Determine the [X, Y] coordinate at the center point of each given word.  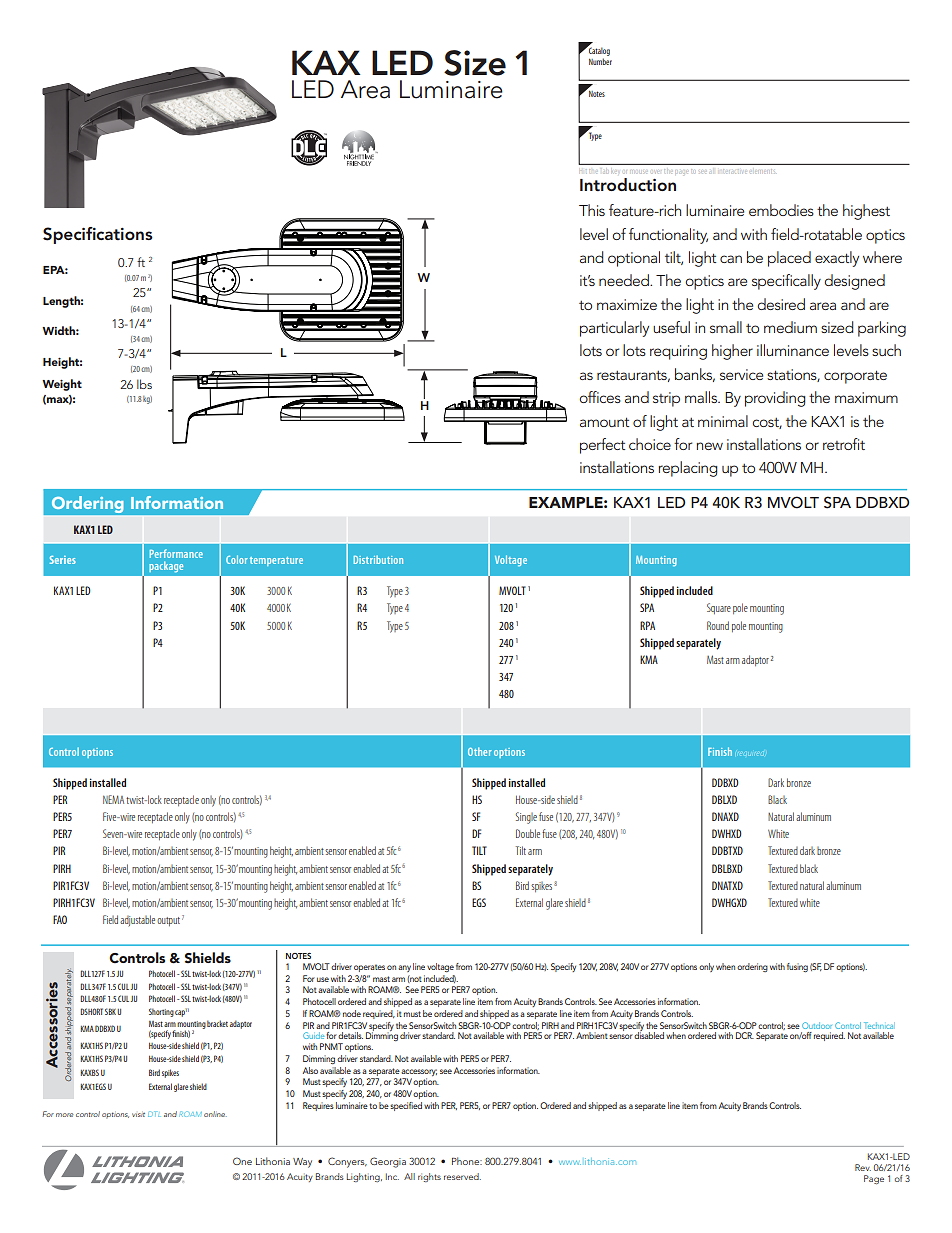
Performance [176, 553]
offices [600, 397]
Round [718, 625]
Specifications [98, 235]
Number [600, 61]
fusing [797, 967]
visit [138, 1115]
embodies [781, 210]
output [168, 921]
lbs [144, 384]
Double [528, 833]
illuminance [793, 350]
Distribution [378, 560]
